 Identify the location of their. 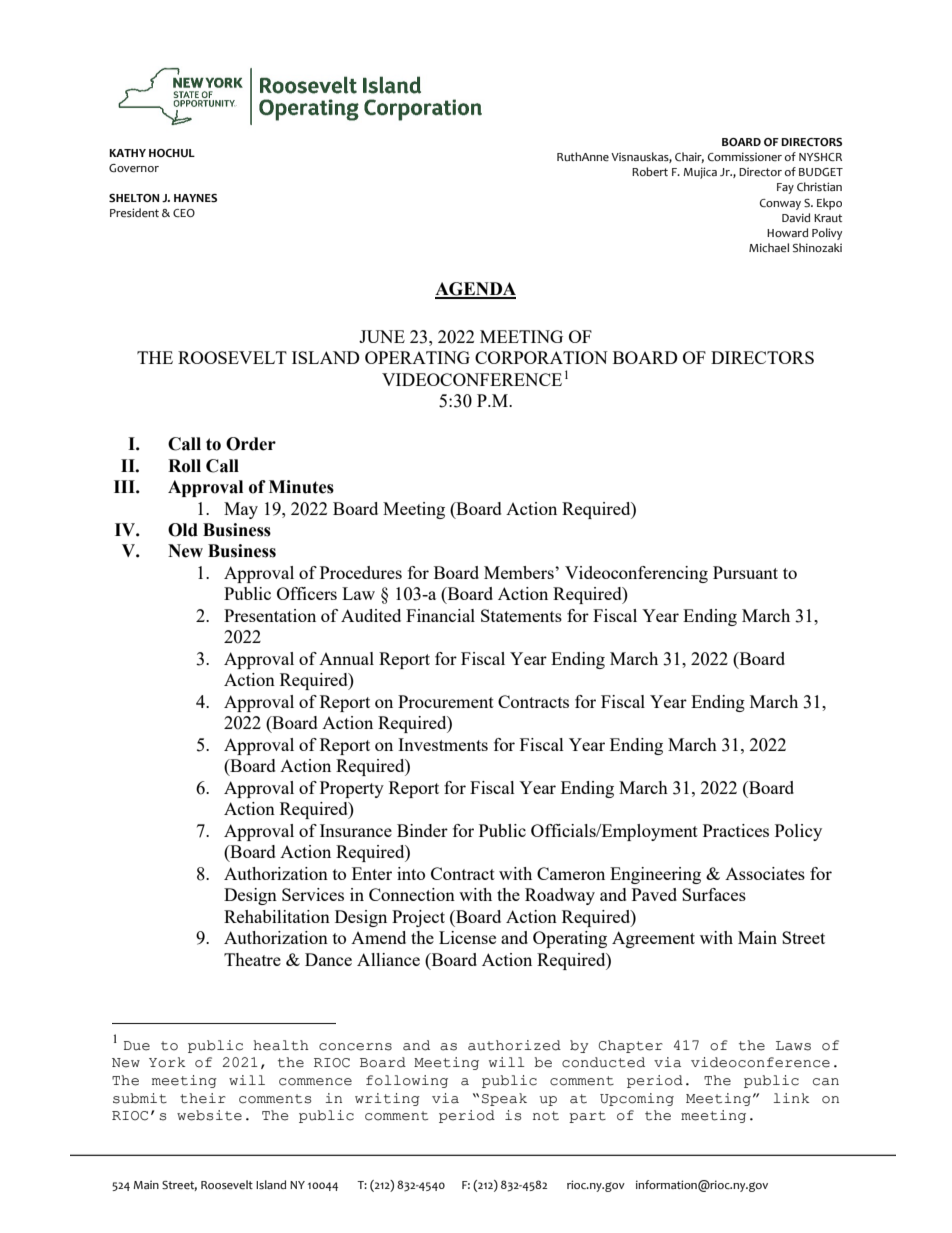
(203, 1098).
